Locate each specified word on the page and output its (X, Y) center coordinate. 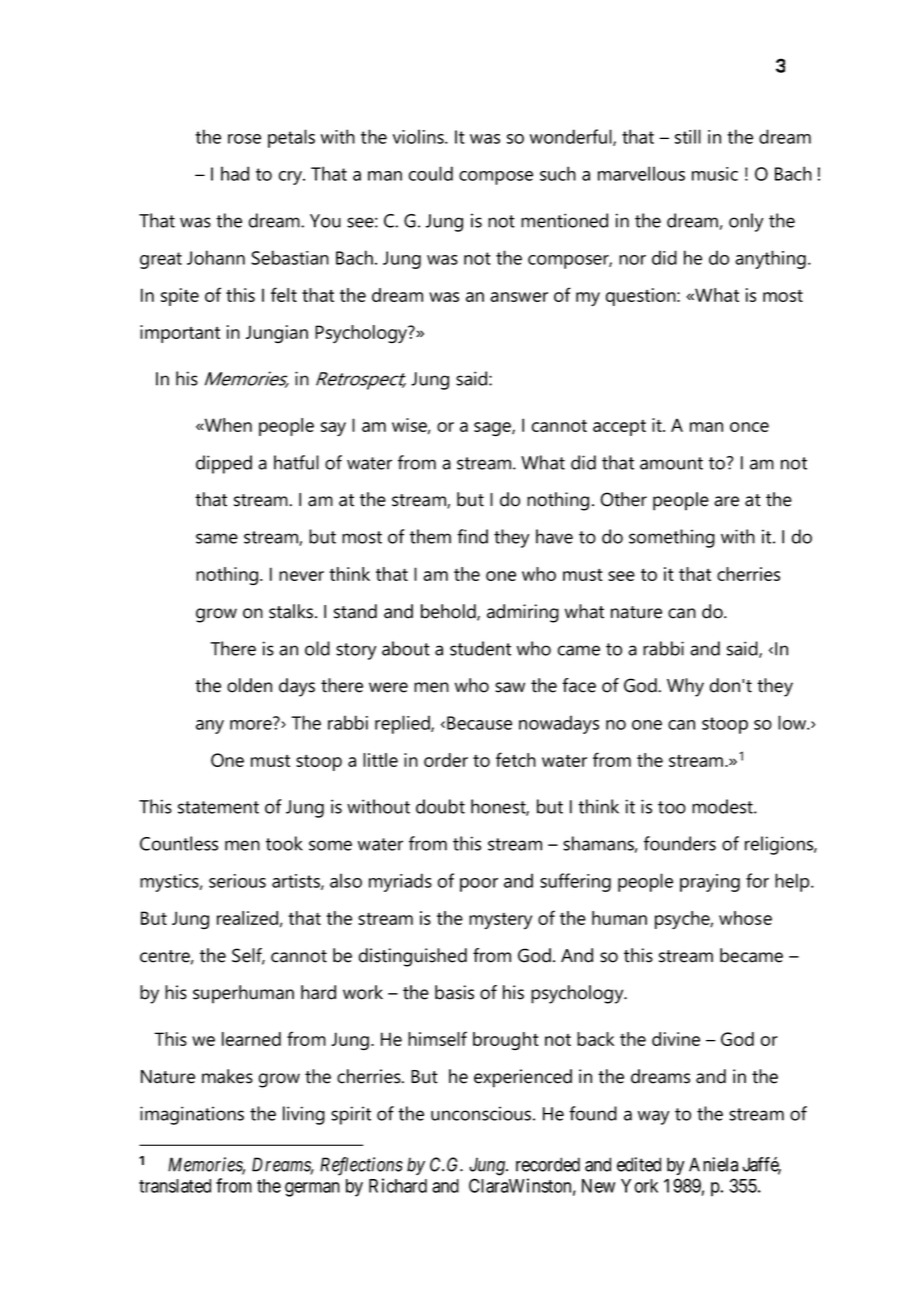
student (480, 648)
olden (249, 685)
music (715, 174)
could (431, 173)
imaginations (192, 1115)
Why (685, 687)
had (235, 173)
